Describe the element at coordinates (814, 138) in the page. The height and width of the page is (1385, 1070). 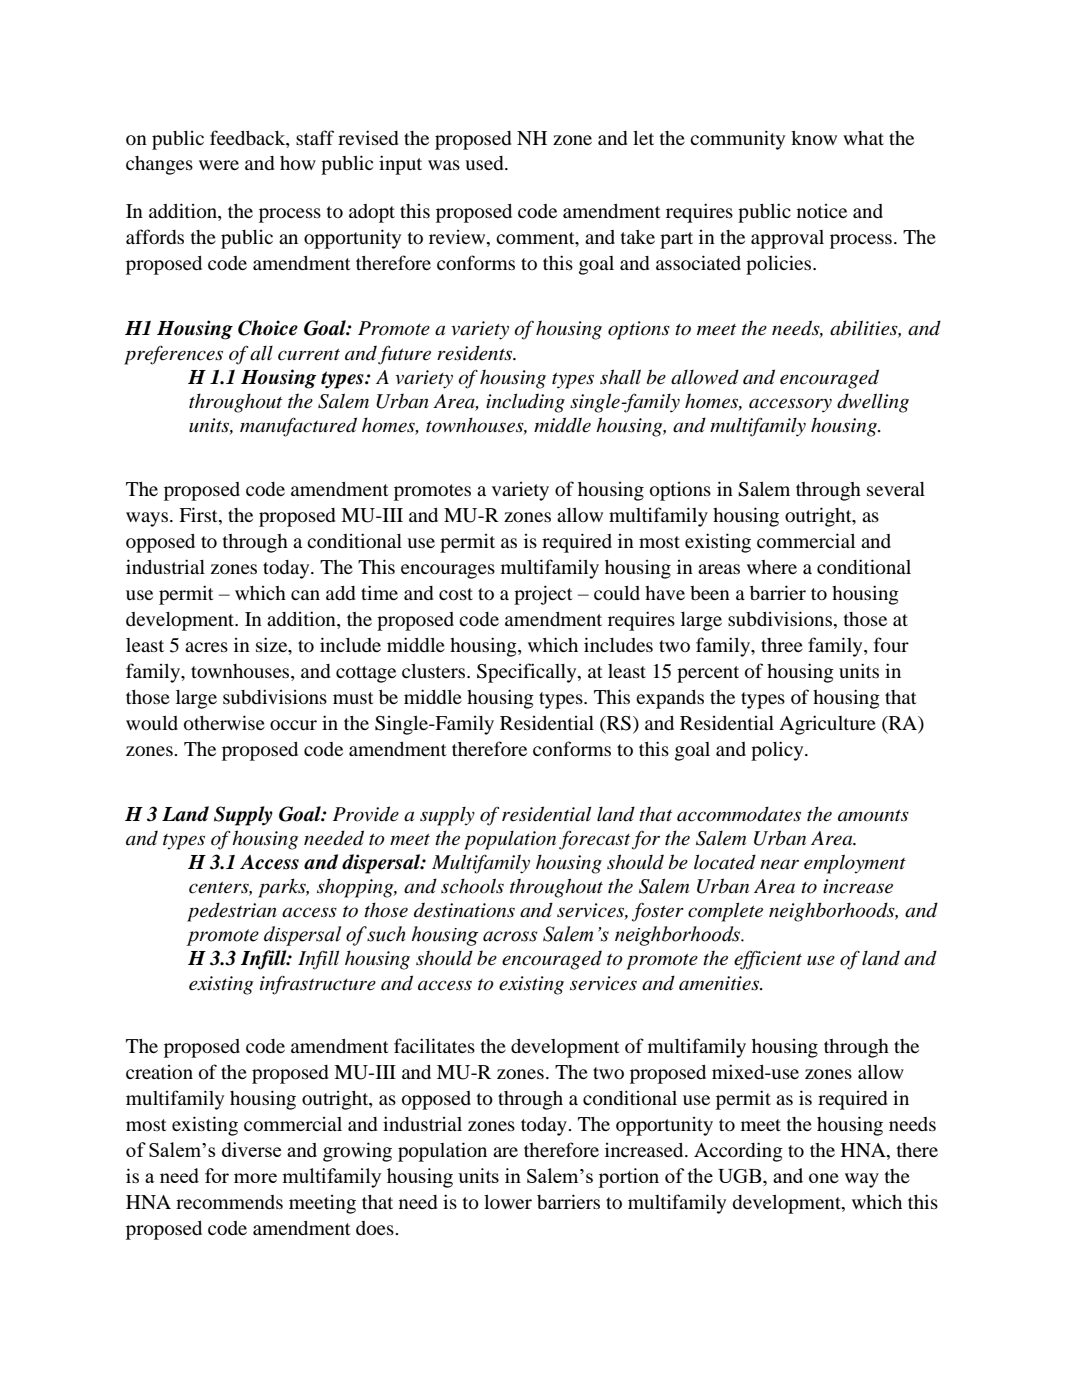
I see `know` at that location.
